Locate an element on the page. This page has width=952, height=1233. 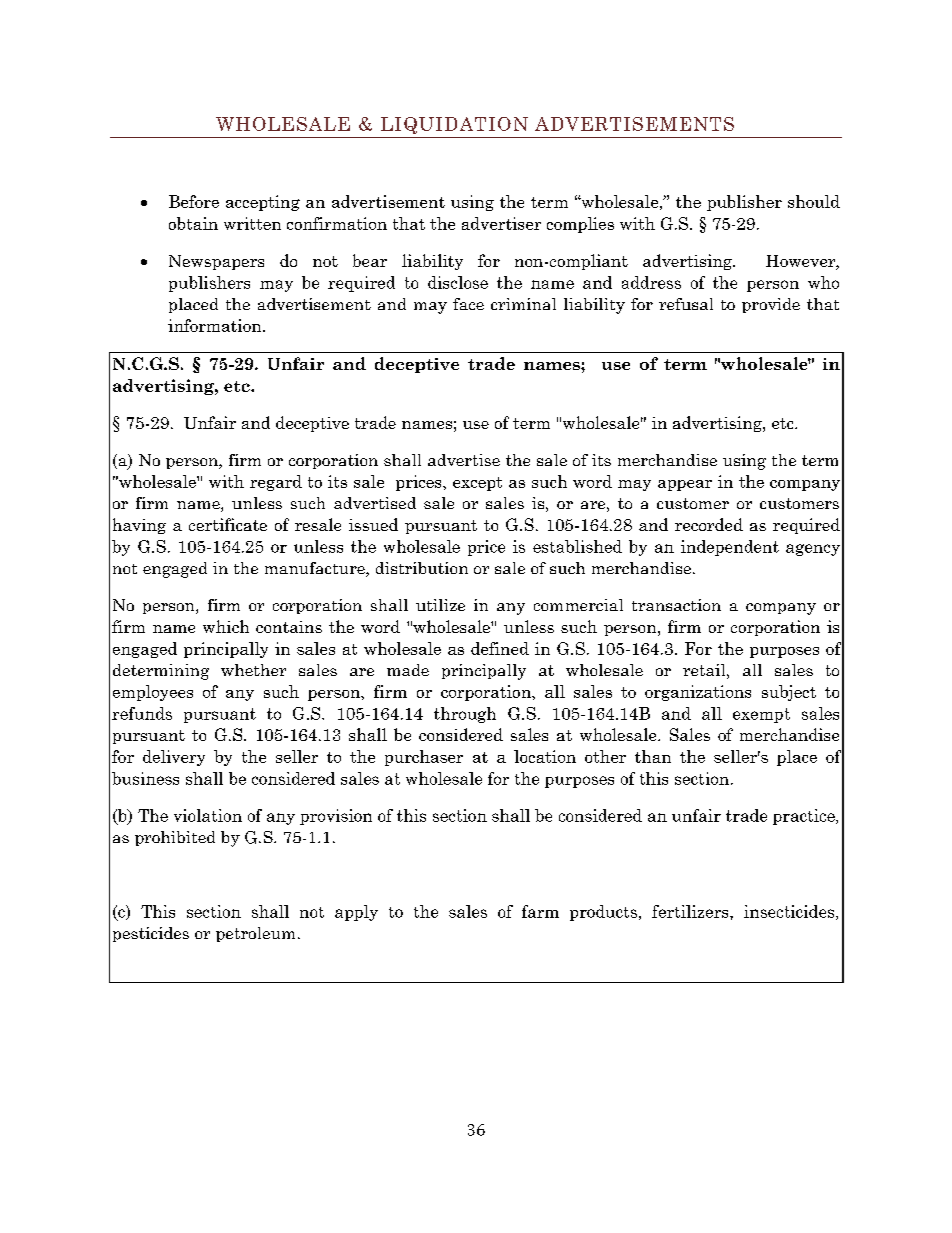
delivery is located at coordinates (174, 758).
